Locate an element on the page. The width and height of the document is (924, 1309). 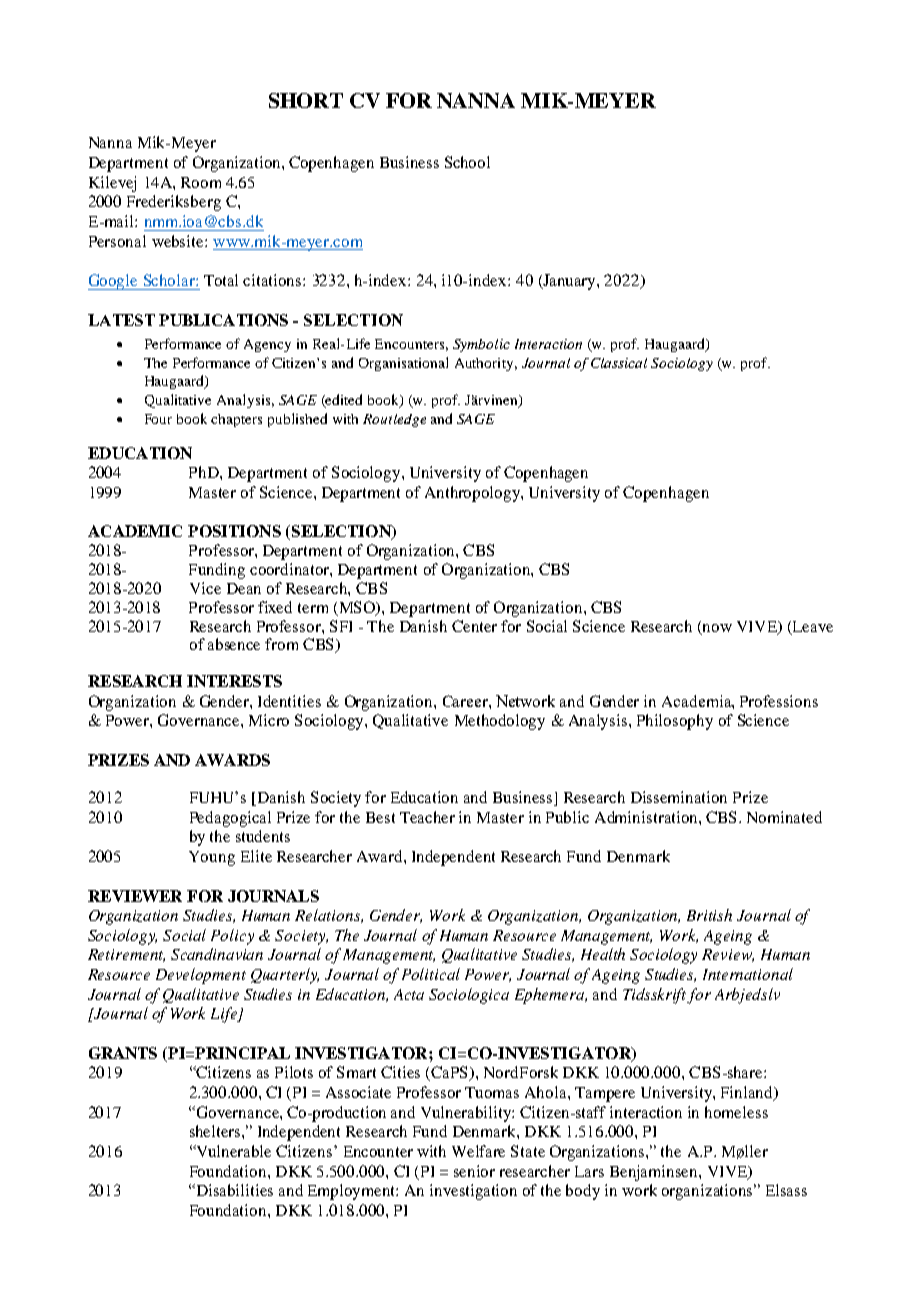
Center is located at coordinates (474, 626).
